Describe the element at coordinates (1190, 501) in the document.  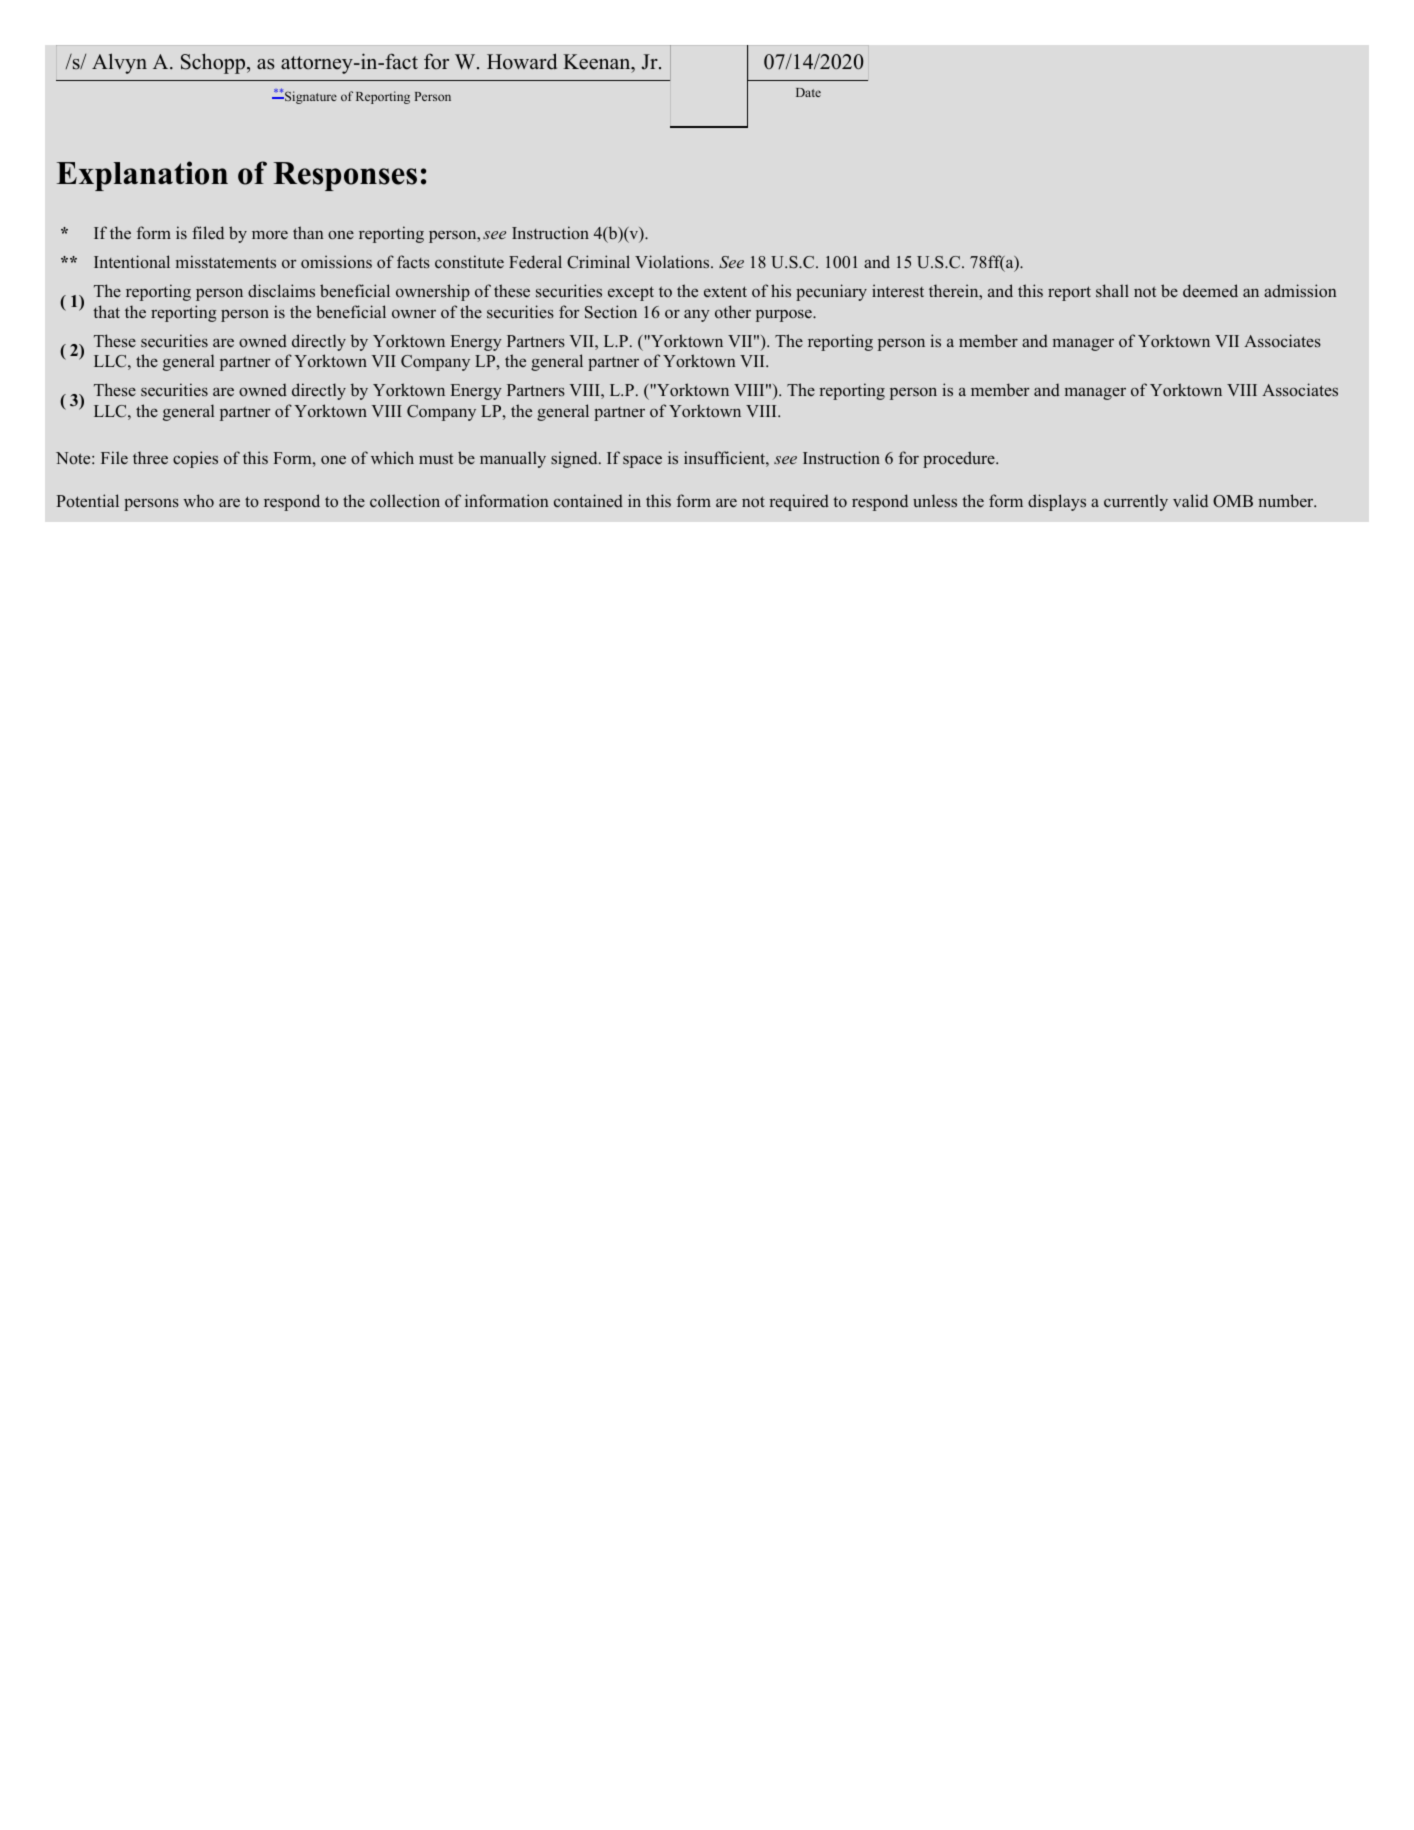
I see `valid` at that location.
